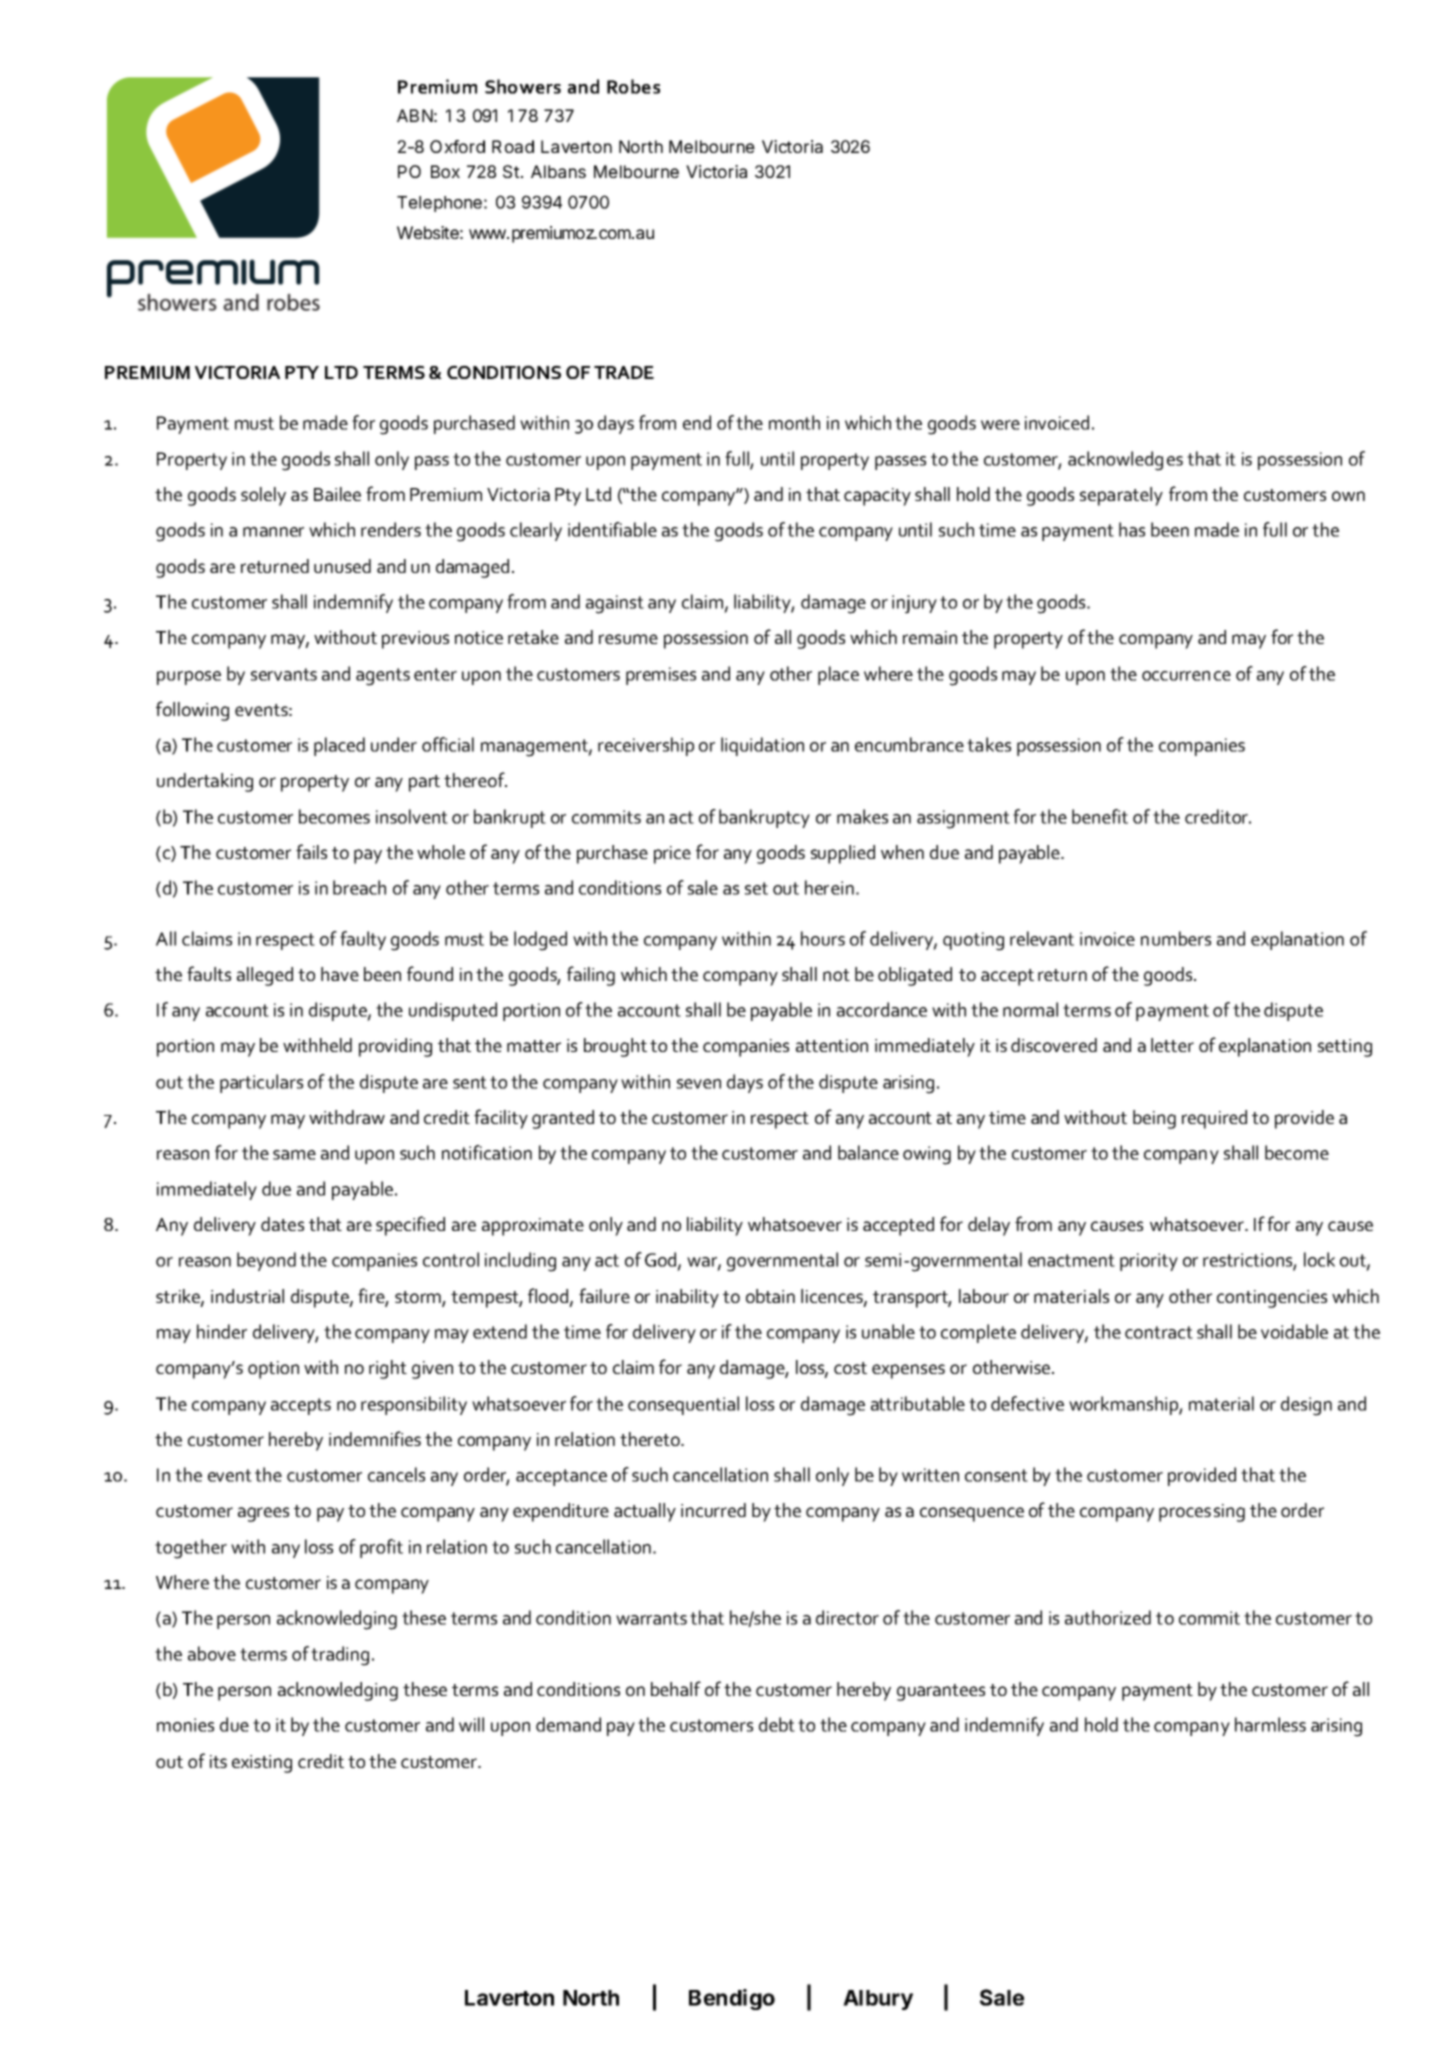 The width and height of the screenshot is (1453, 2055). What do you see at coordinates (1202, 1513) in the screenshot?
I see `processing` at bounding box center [1202, 1513].
